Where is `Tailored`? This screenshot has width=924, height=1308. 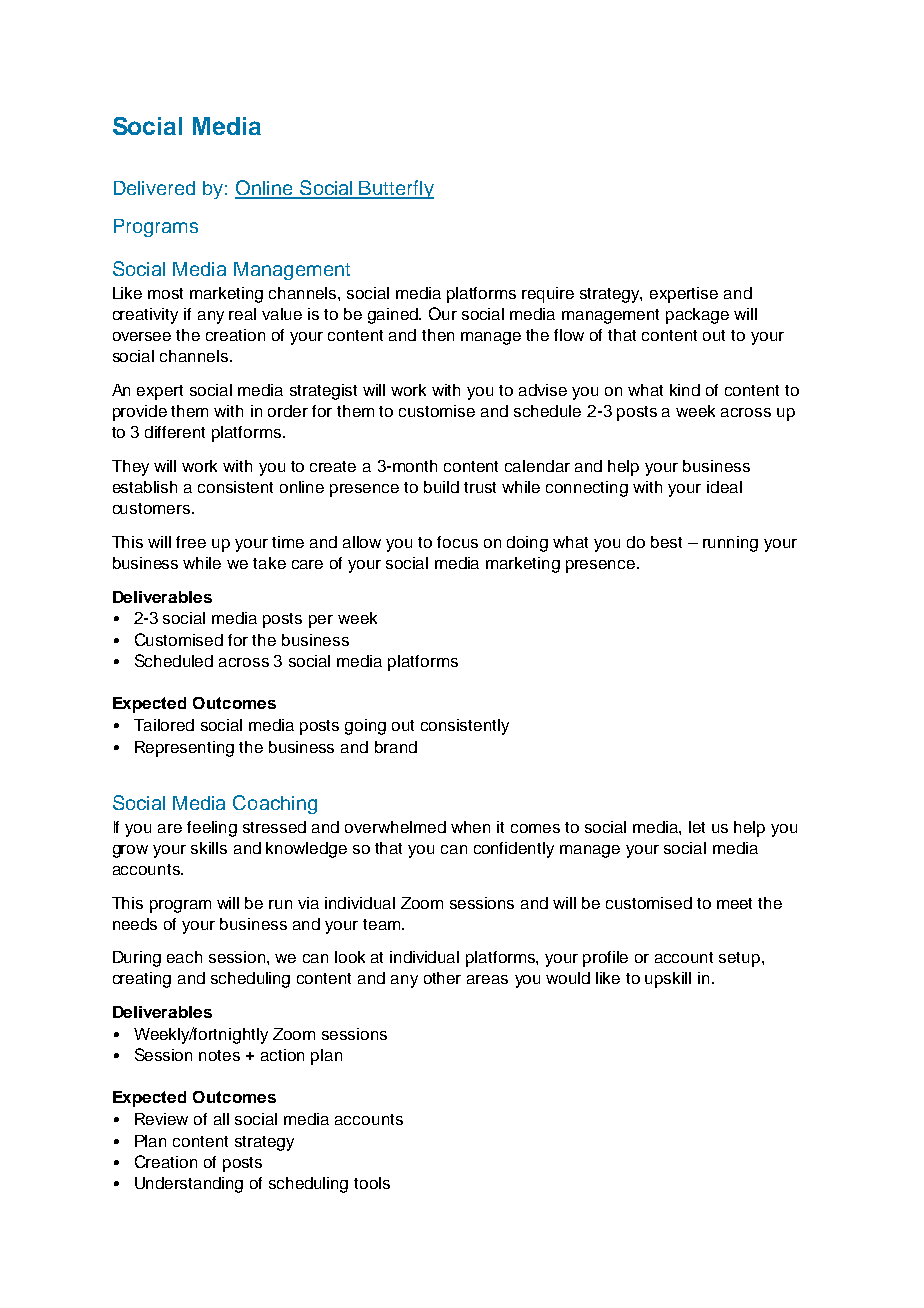
Tailored is located at coordinates (164, 725).
